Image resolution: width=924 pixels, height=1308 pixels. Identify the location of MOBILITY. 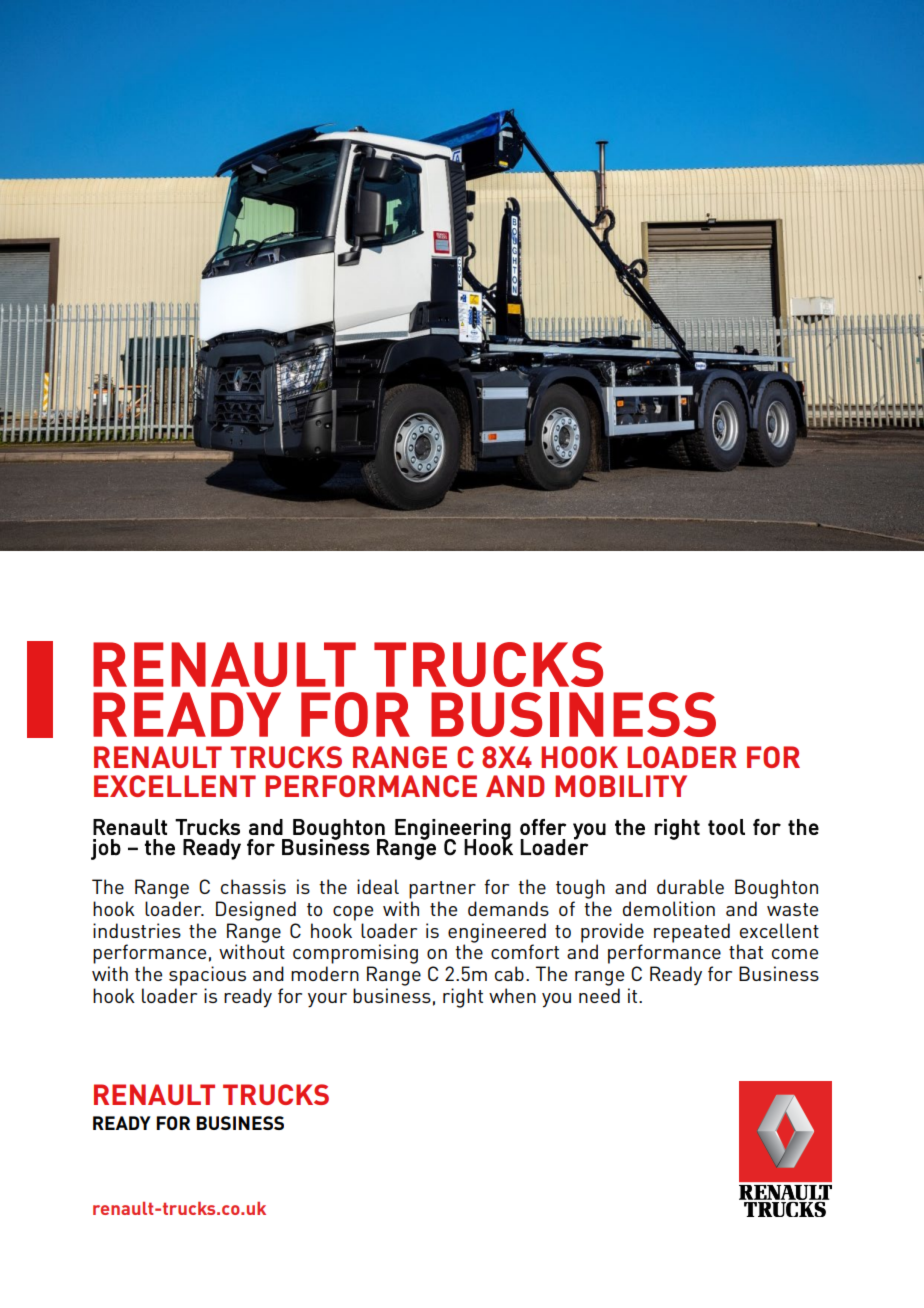
(621, 786).
